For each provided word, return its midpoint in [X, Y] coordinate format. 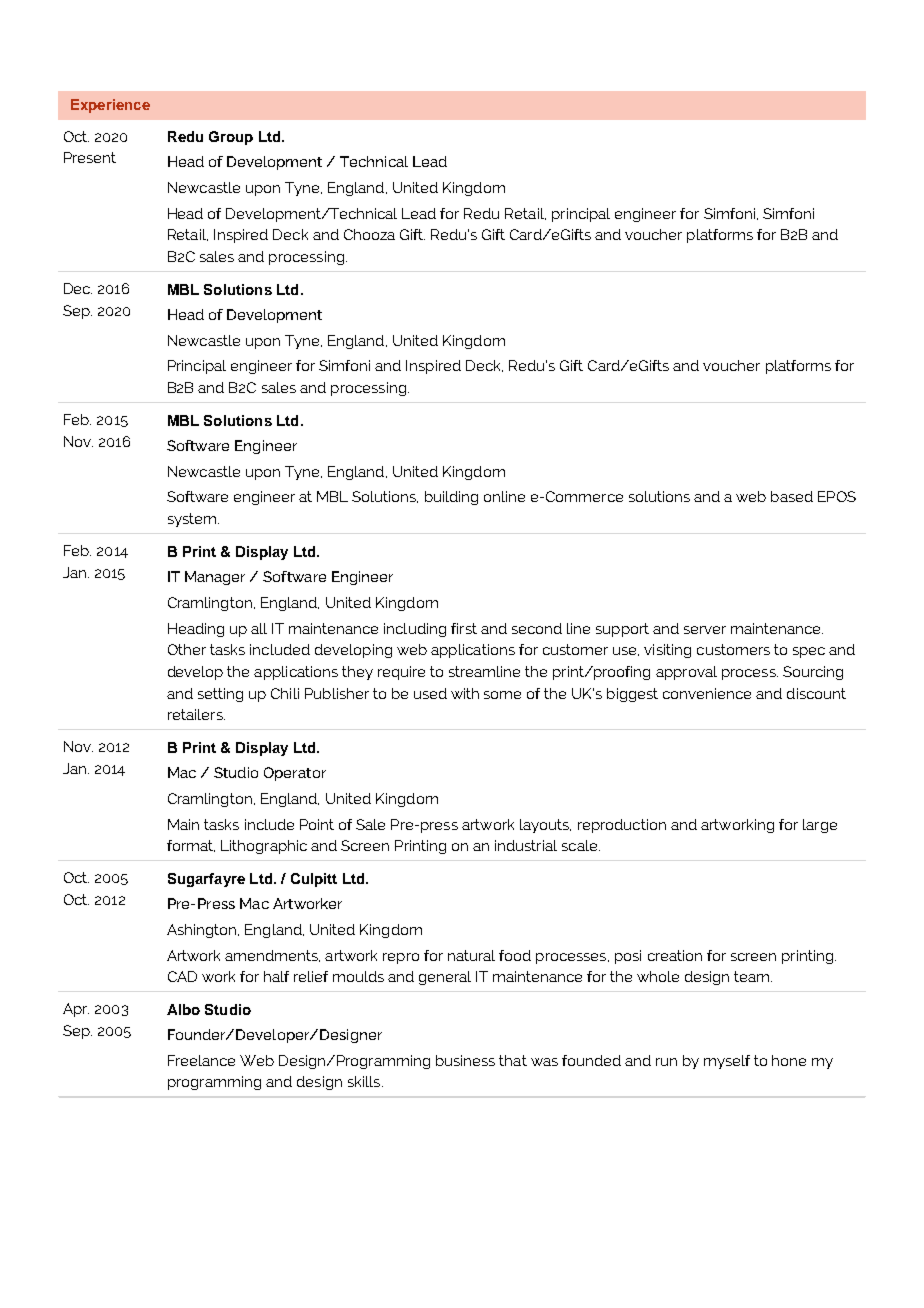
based [792, 496]
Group [231, 138]
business [465, 1060]
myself [727, 1062]
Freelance [201, 1060]
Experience [110, 106]
